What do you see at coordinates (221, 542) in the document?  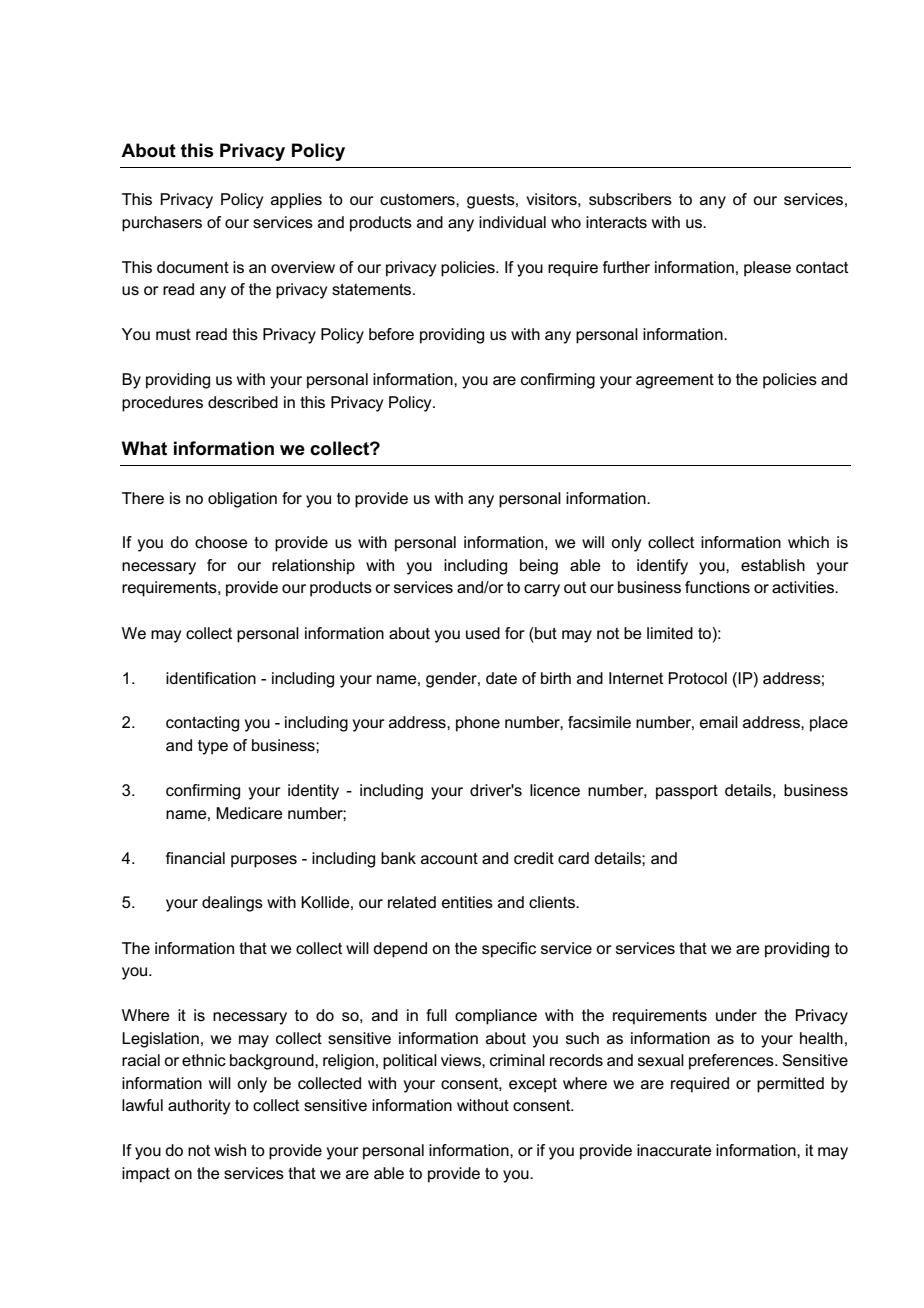 I see `choose` at bounding box center [221, 542].
